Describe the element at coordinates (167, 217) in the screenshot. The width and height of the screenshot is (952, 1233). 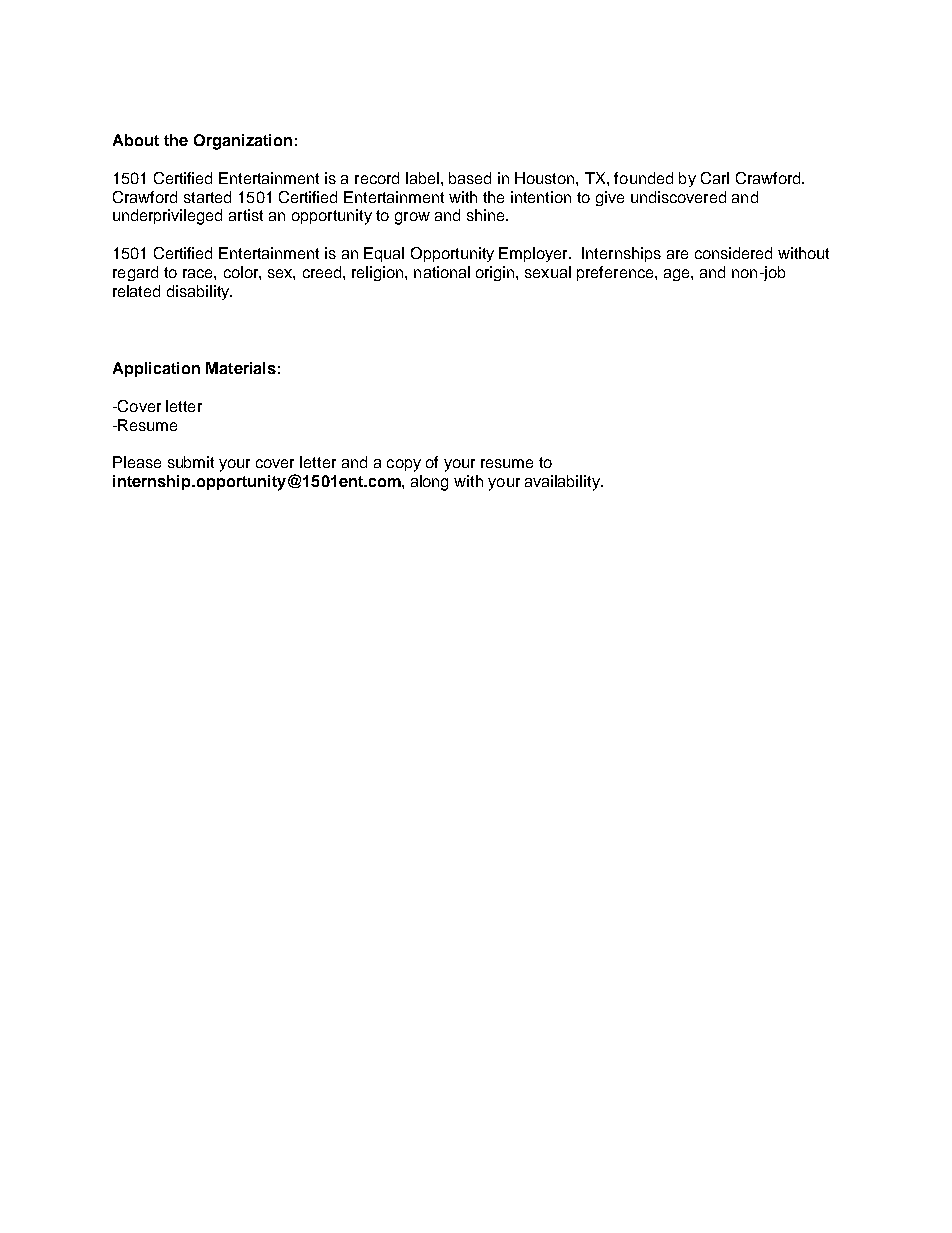
I see `underprivileged` at that location.
